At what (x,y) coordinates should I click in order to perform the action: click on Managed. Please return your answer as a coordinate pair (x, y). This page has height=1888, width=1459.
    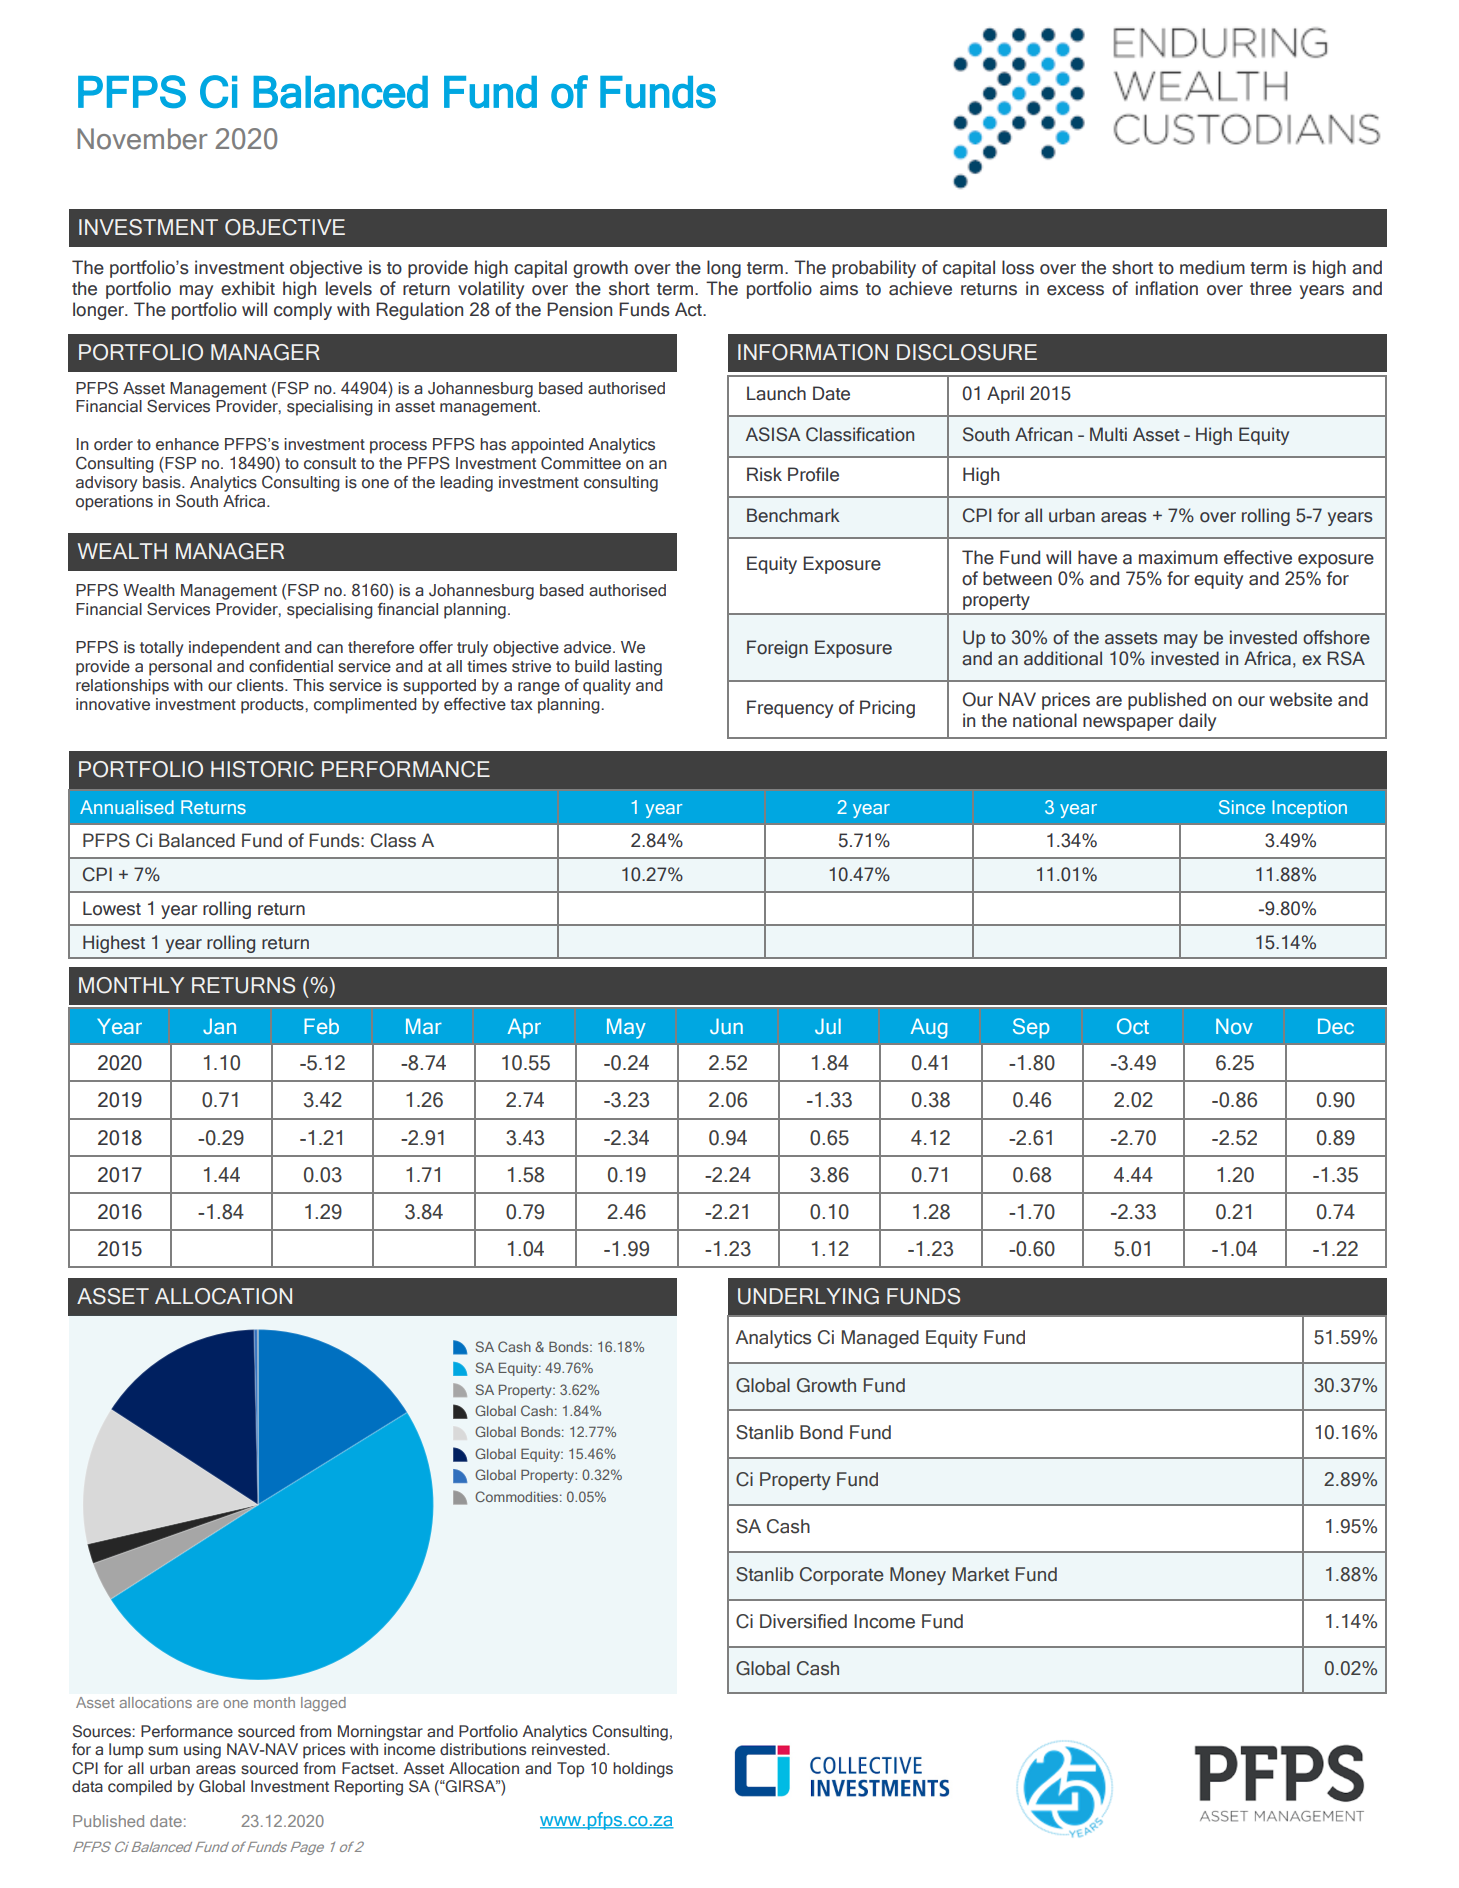
    Looking at the image, I should click on (880, 1339).
